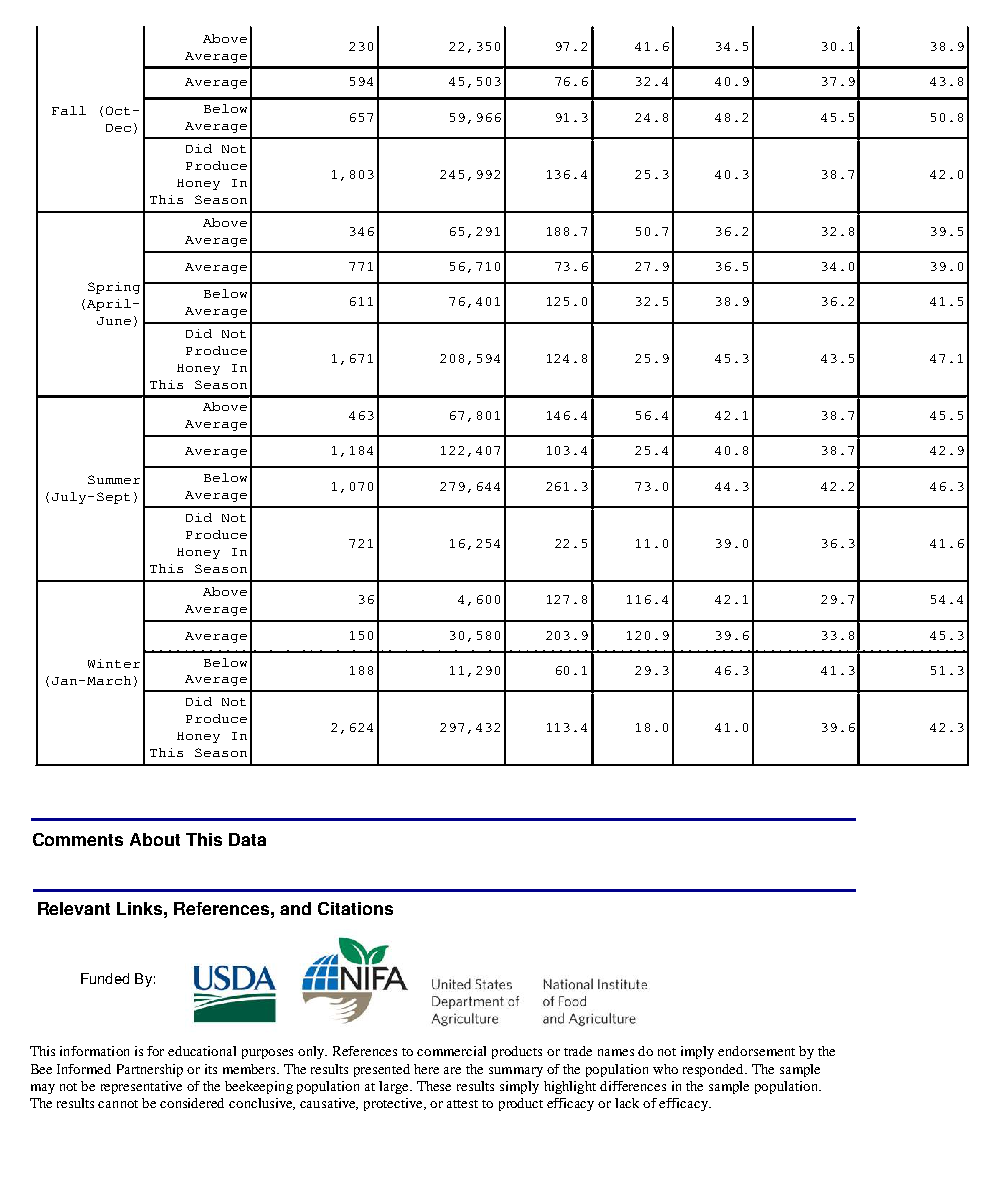 The image size is (1008, 1184). Describe the element at coordinates (114, 479) in the screenshot. I see `Summer` at that location.
